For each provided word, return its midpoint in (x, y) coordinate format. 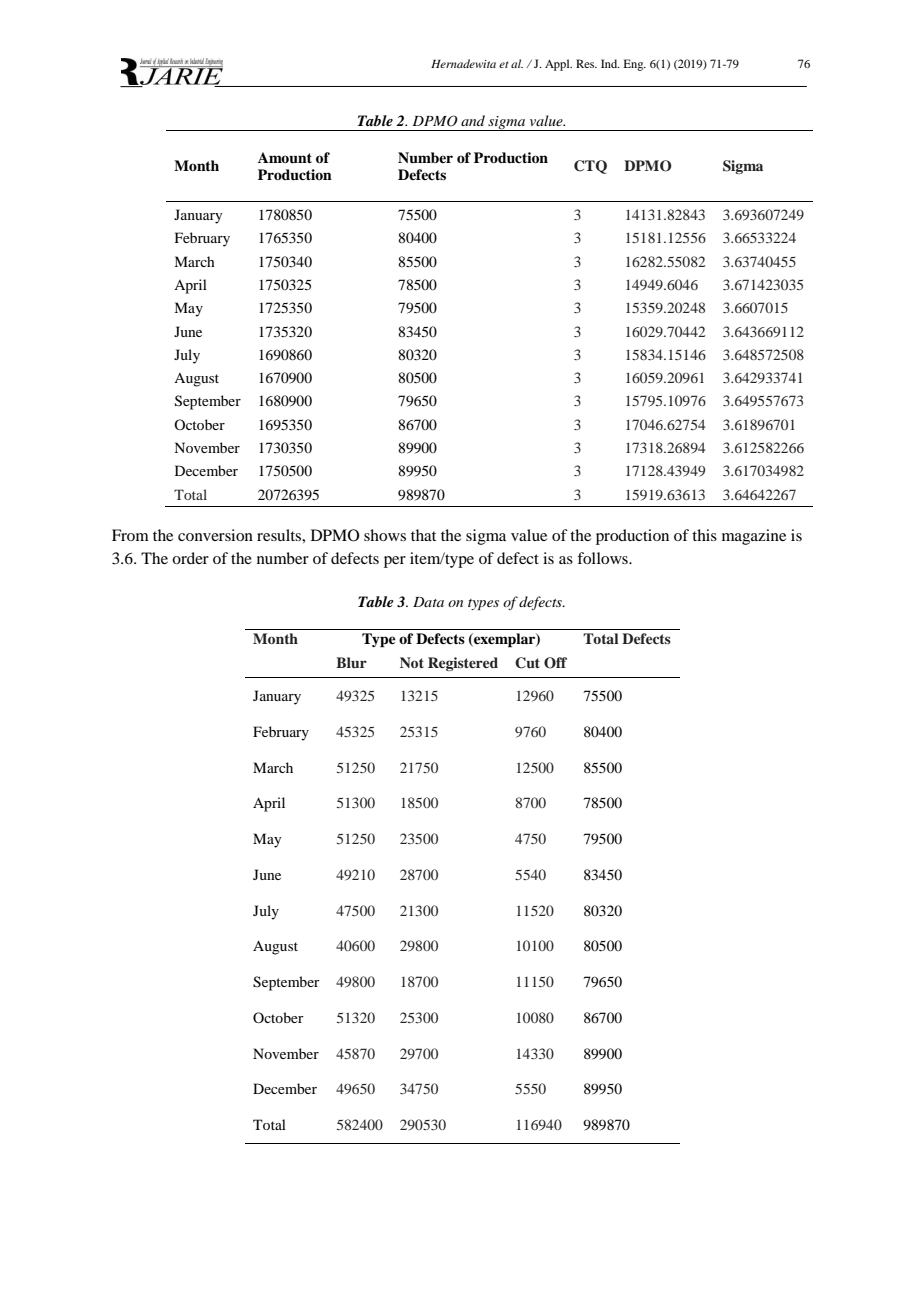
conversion (215, 535)
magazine (754, 537)
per (395, 562)
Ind (610, 63)
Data (428, 602)
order (190, 558)
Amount (285, 158)
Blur (351, 662)
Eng (635, 65)
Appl (558, 65)
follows (603, 558)
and (473, 120)
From (130, 535)
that (423, 535)
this (704, 535)
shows (385, 535)
